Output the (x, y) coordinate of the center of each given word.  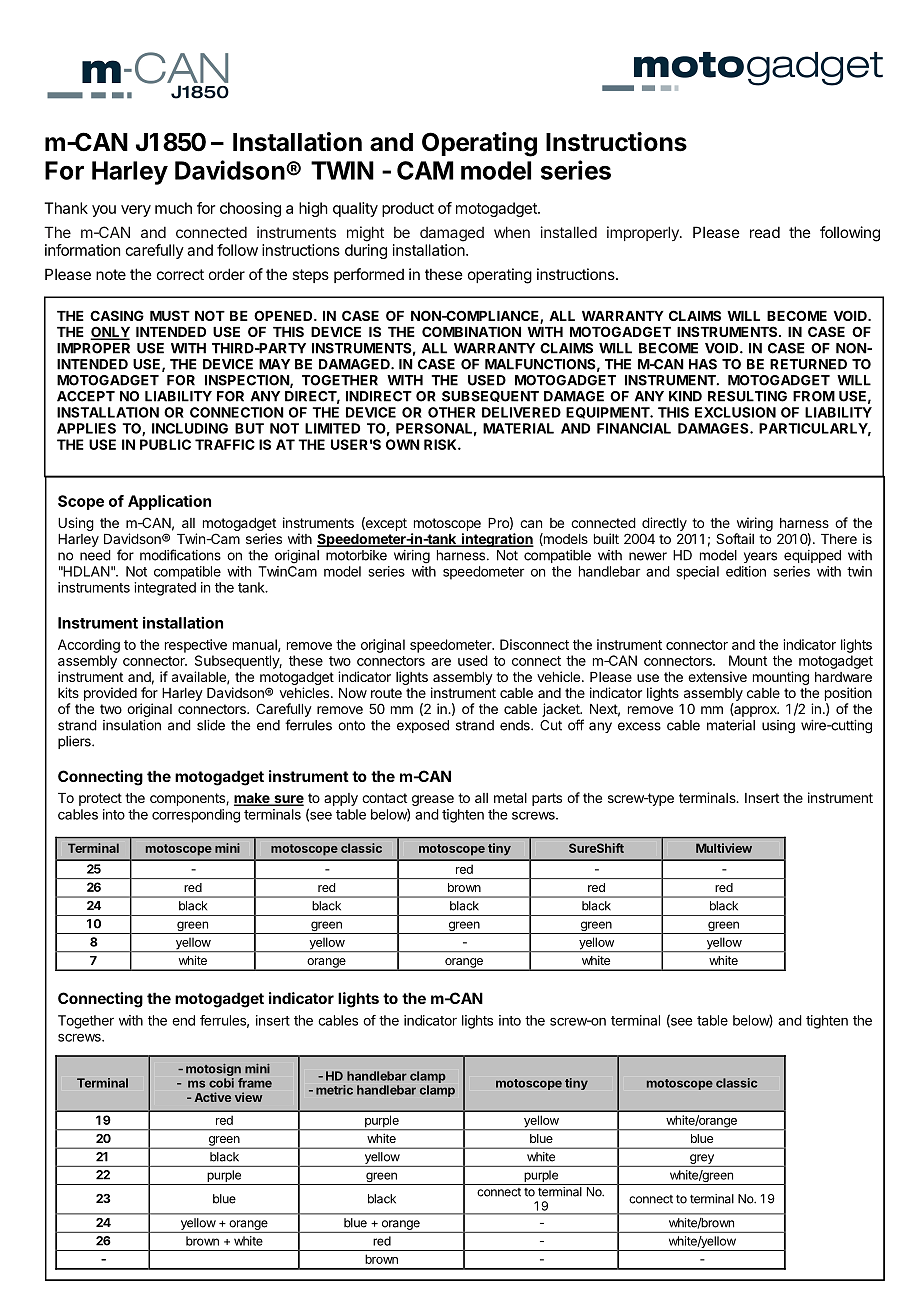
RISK (441, 444)
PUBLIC (165, 444)
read (765, 232)
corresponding (196, 816)
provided (110, 694)
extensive (717, 676)
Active (212, 1097)
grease (433, 800)
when (512, 232)
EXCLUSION (735, 412)
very (136, 211)
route (386, 693)
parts (547, 799)
